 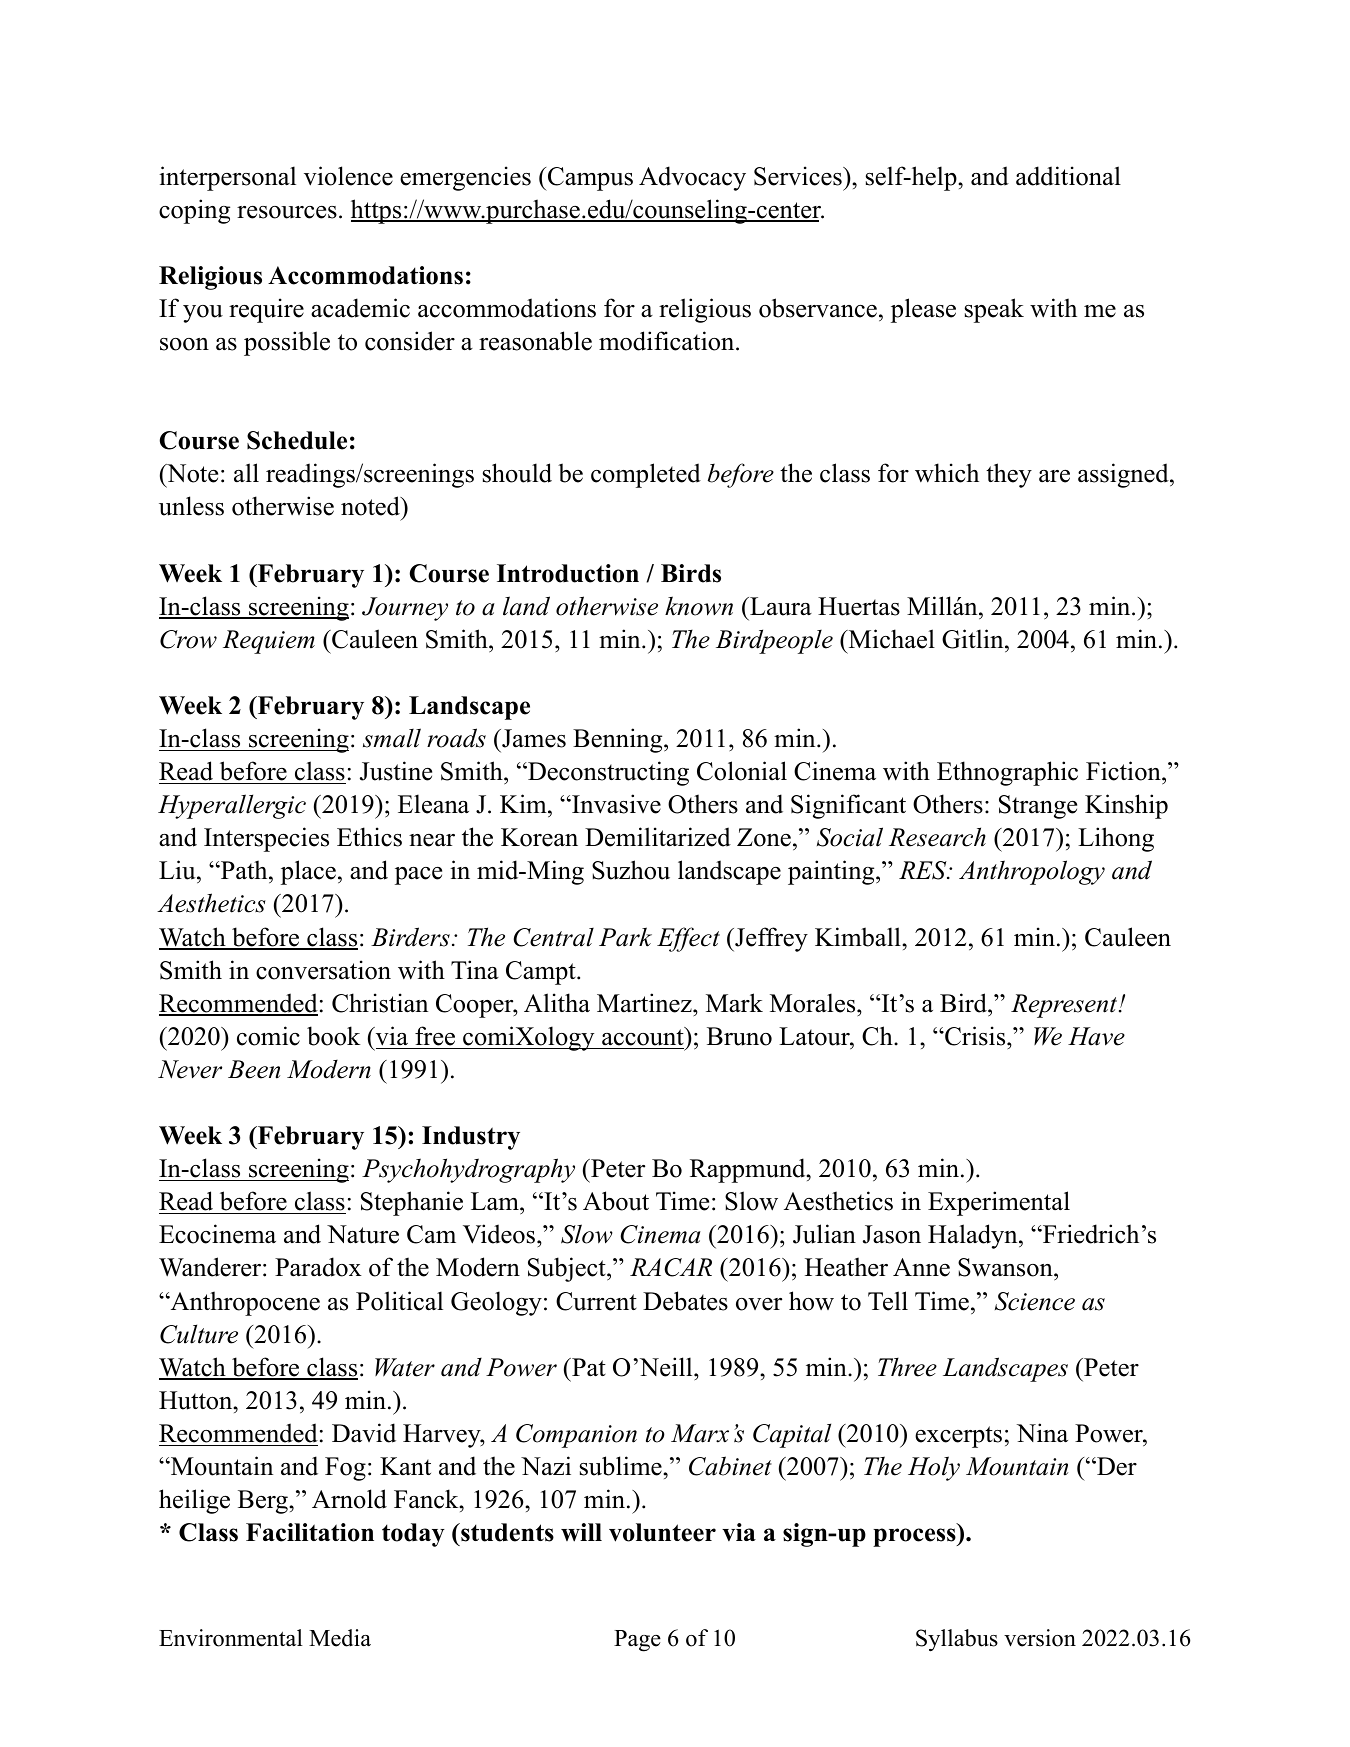 I want to click on Anthropology, so click(x=1032, y=872).
